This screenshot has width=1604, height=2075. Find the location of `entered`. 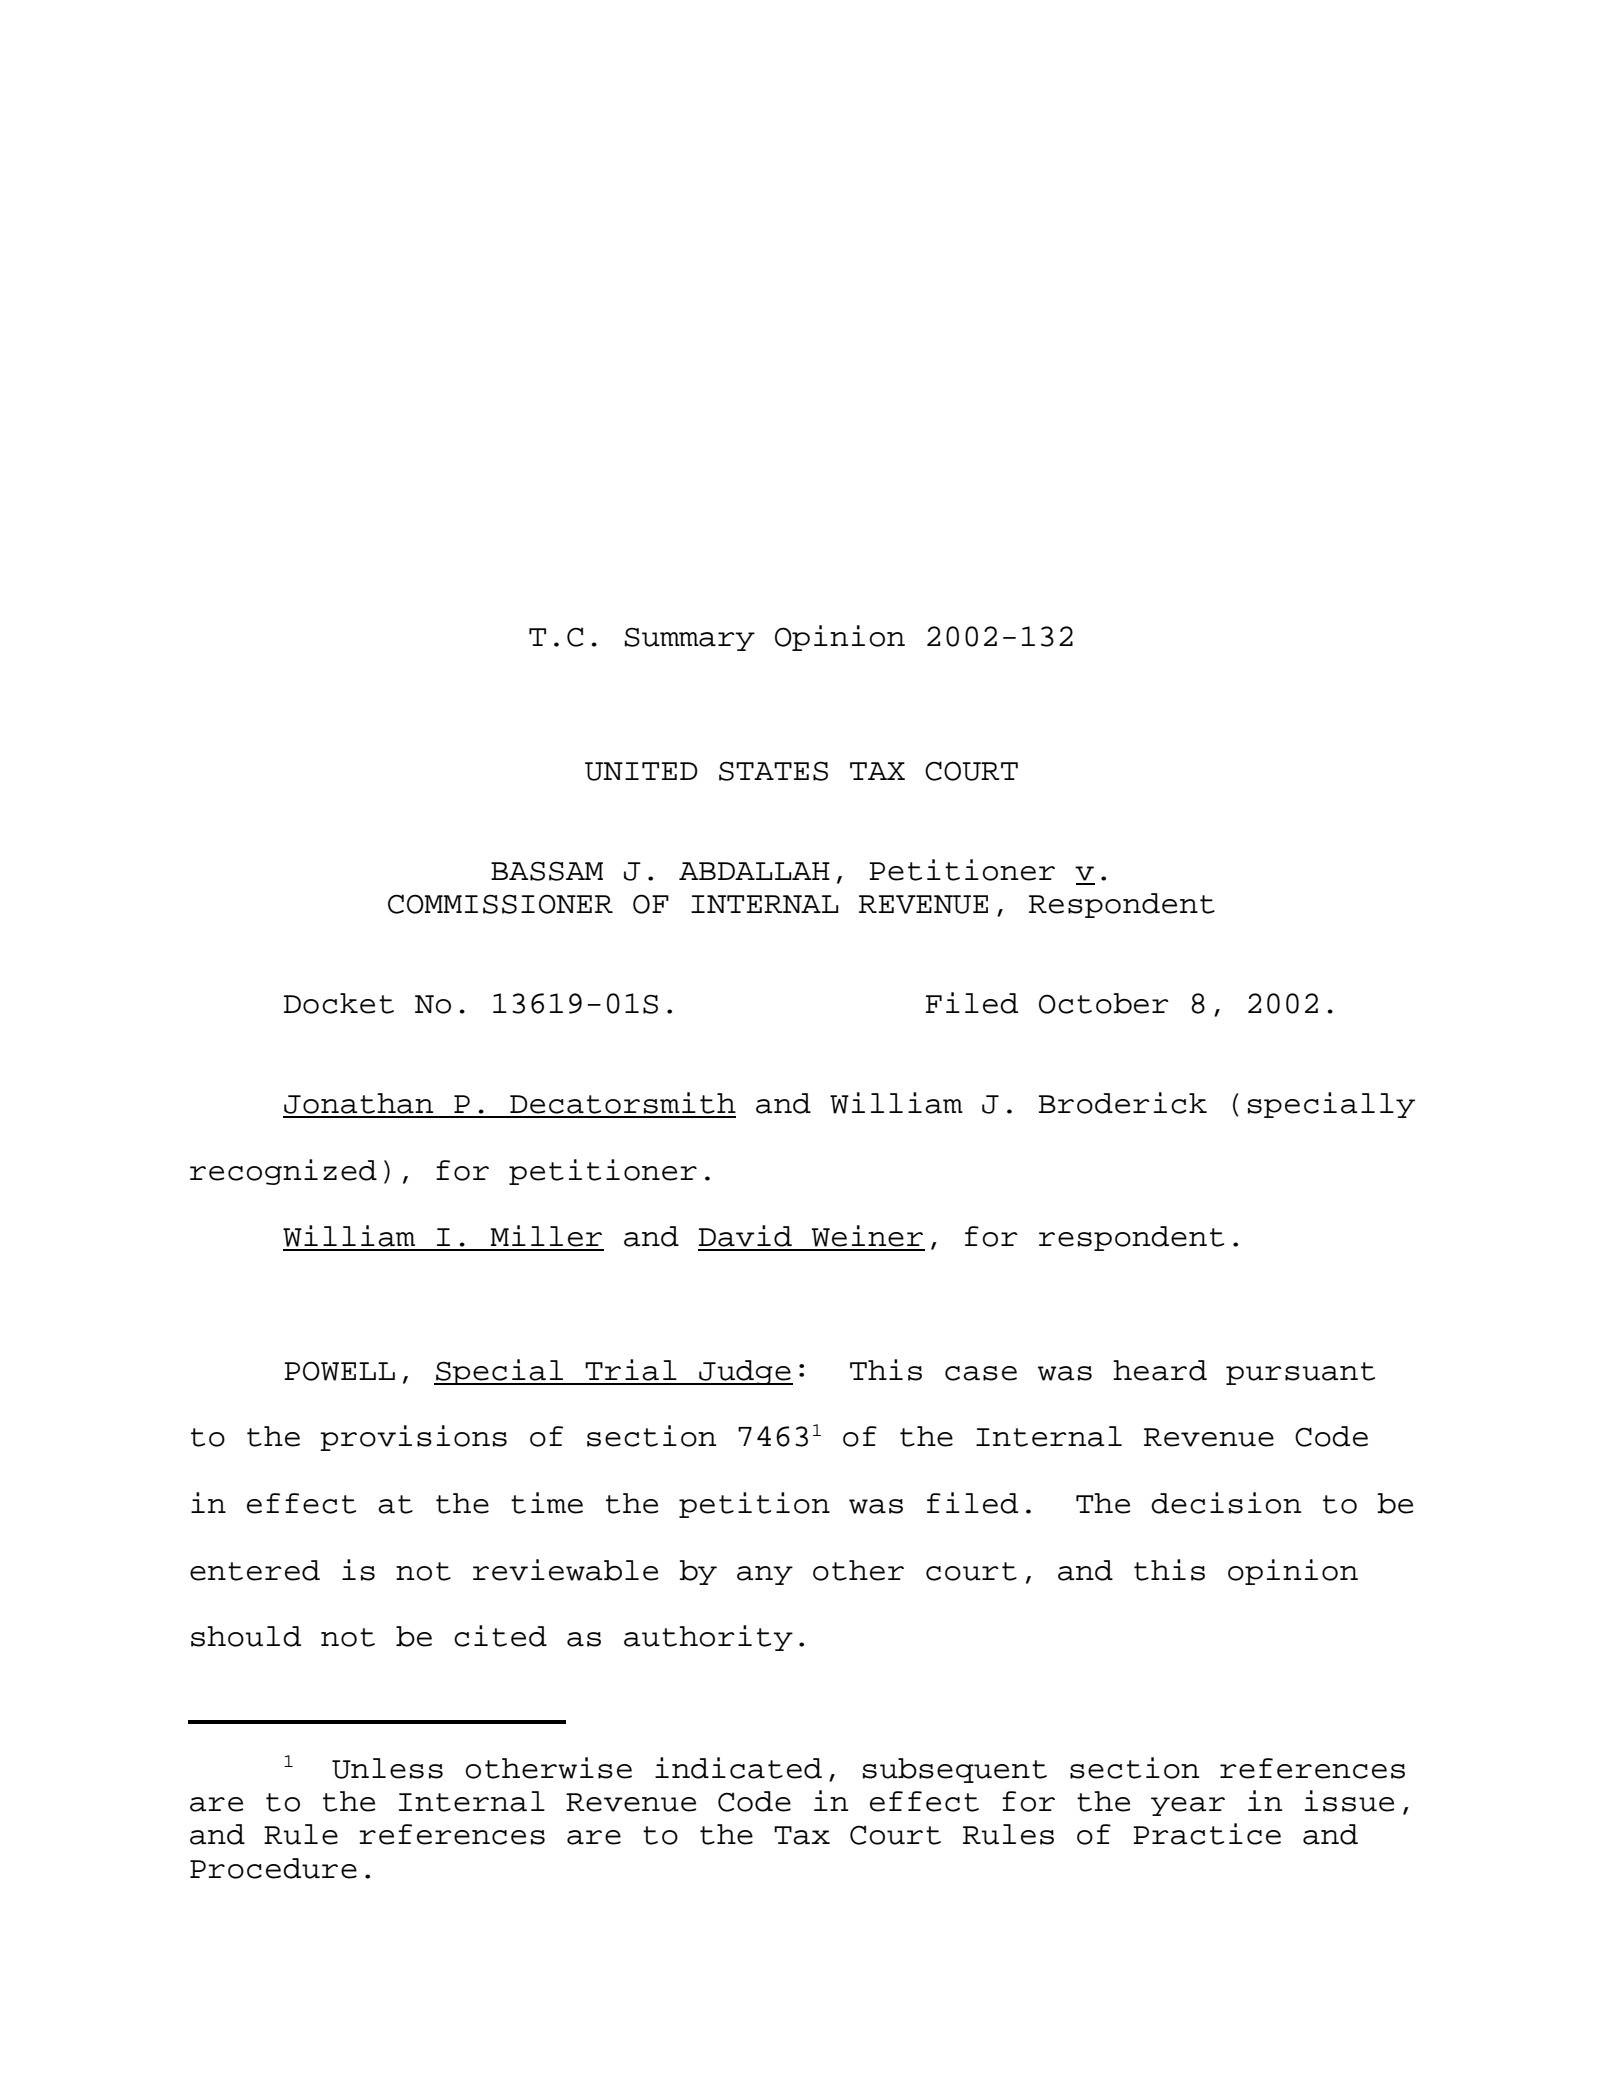

entered is located at coordinates (255, 1570).
